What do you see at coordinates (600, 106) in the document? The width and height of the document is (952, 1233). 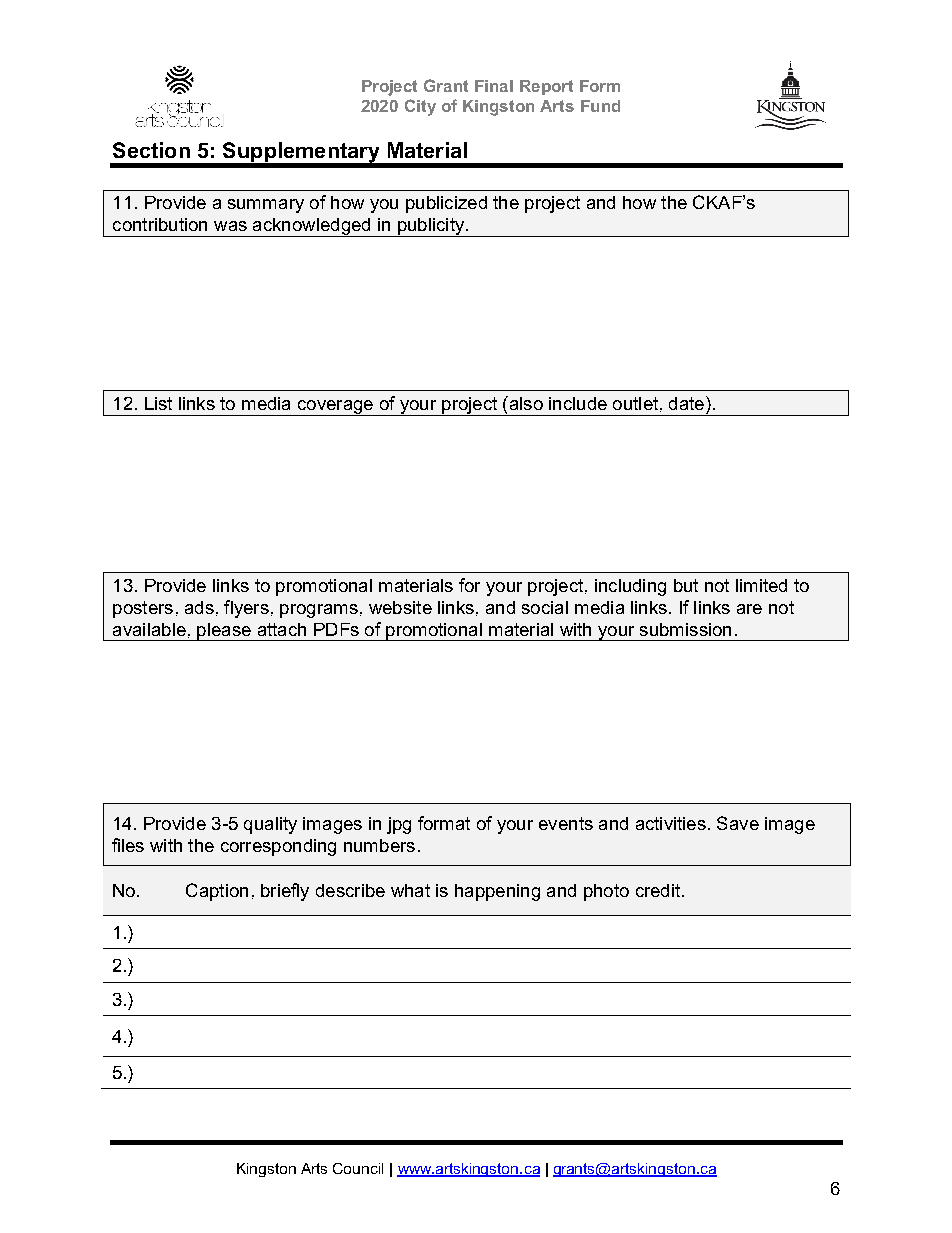 I see `Fund` at bounding box center [600, 106].
